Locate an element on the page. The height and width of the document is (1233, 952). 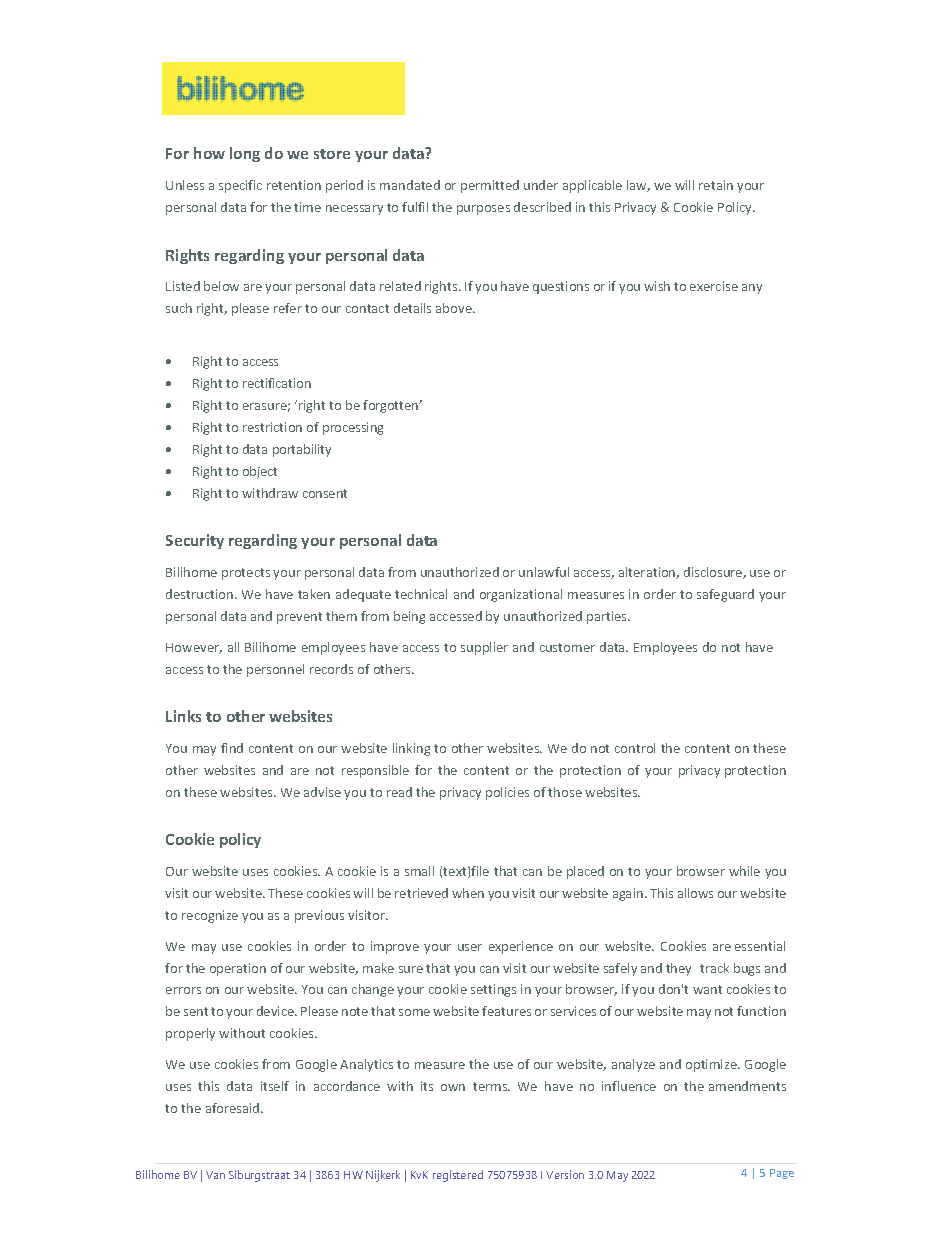
control is located at coordinates (635, 748).
